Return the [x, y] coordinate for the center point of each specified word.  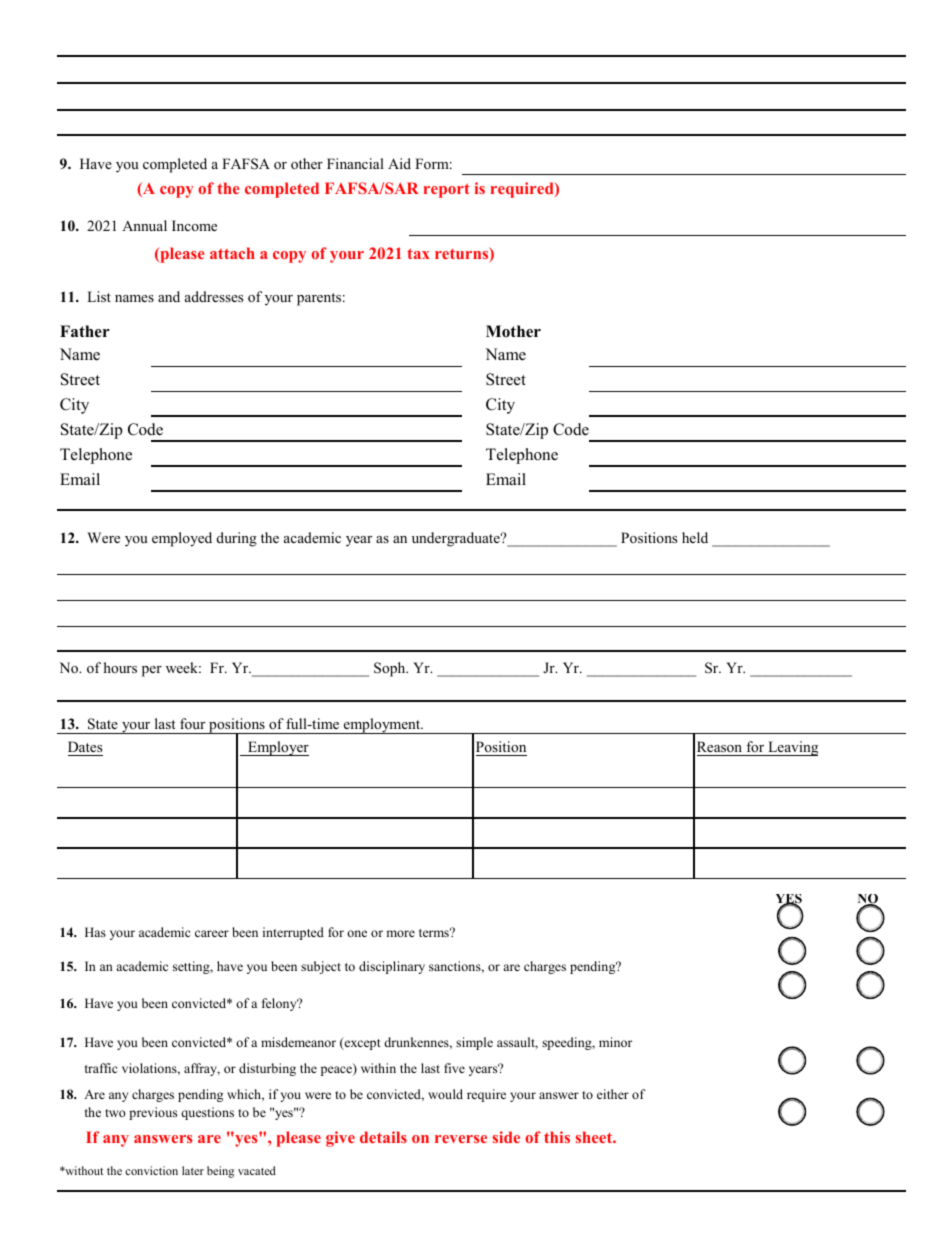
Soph [391, 669]
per [152, 671]
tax [418, 253]
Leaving [792, 748]
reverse [461, 1139]
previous [153, 1113]
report [447, 190]
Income [194, 225]
